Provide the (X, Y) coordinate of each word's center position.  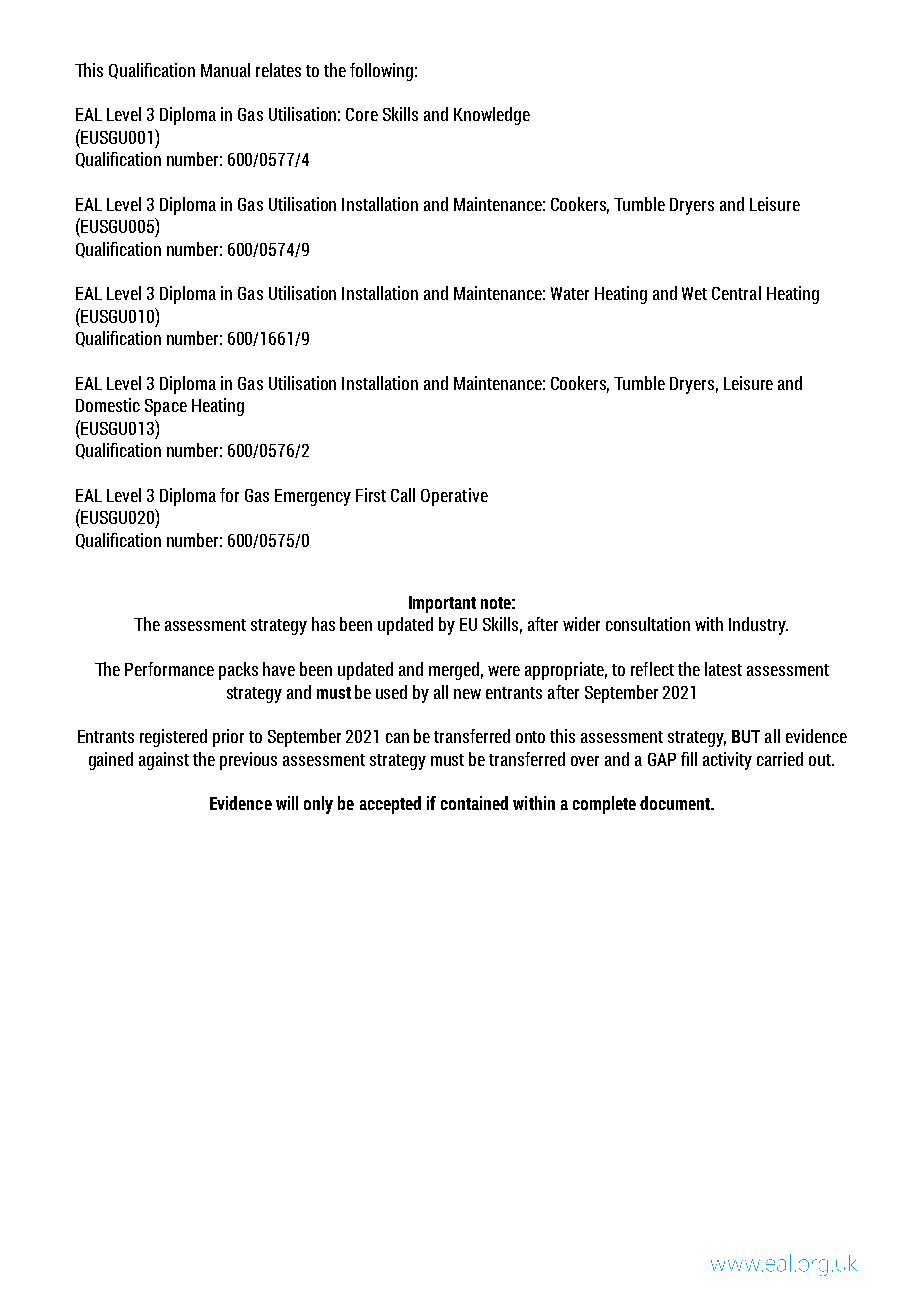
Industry (758, 626)
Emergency (313, 497)
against (164, 761)
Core (362, 114)
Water (570, 293)
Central (736, 293)
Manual (225, 70)
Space (166, 407)
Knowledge (492, 116)
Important (442, 604)
